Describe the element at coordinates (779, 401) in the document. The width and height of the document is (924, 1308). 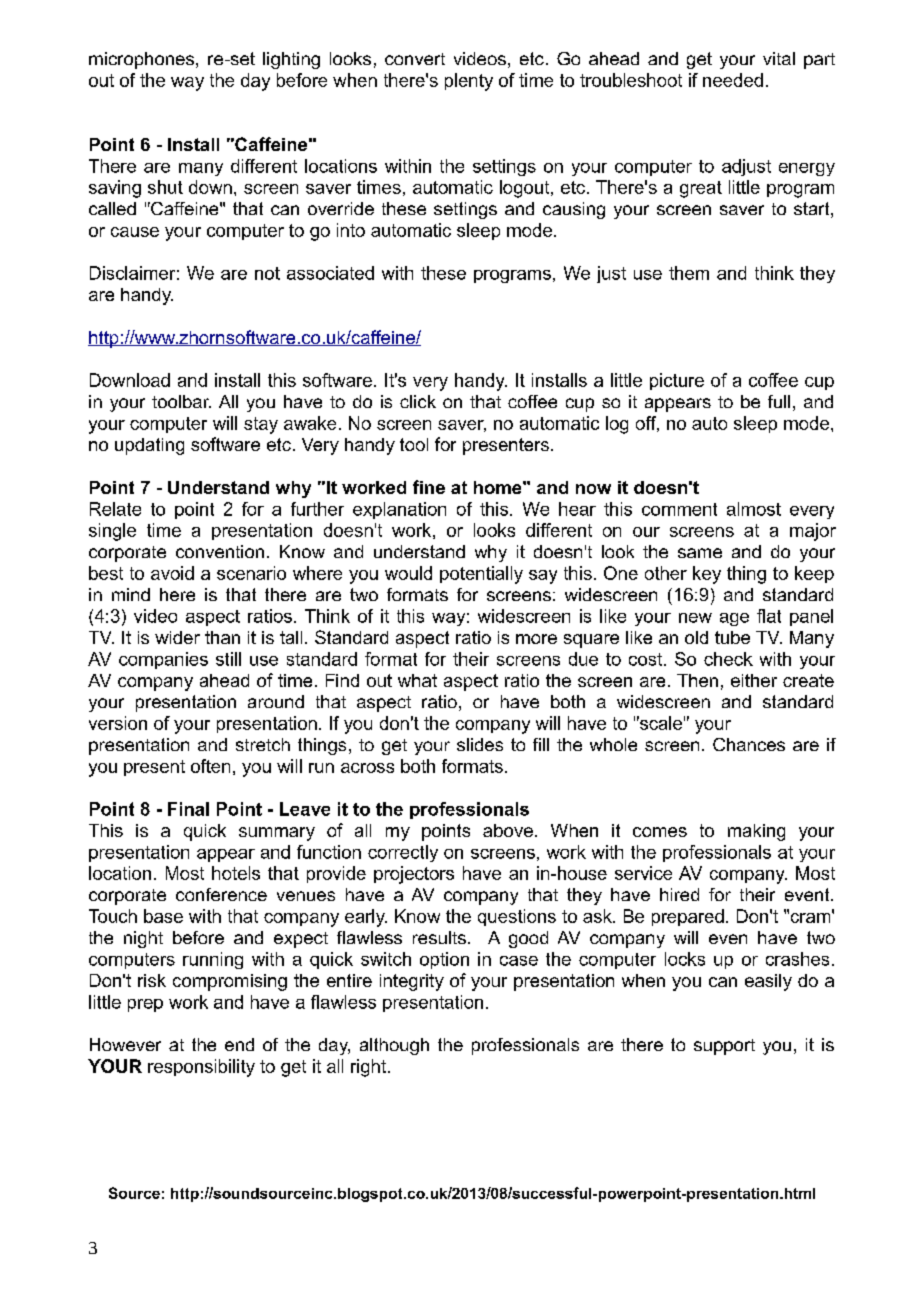
I see `full` at that location.
